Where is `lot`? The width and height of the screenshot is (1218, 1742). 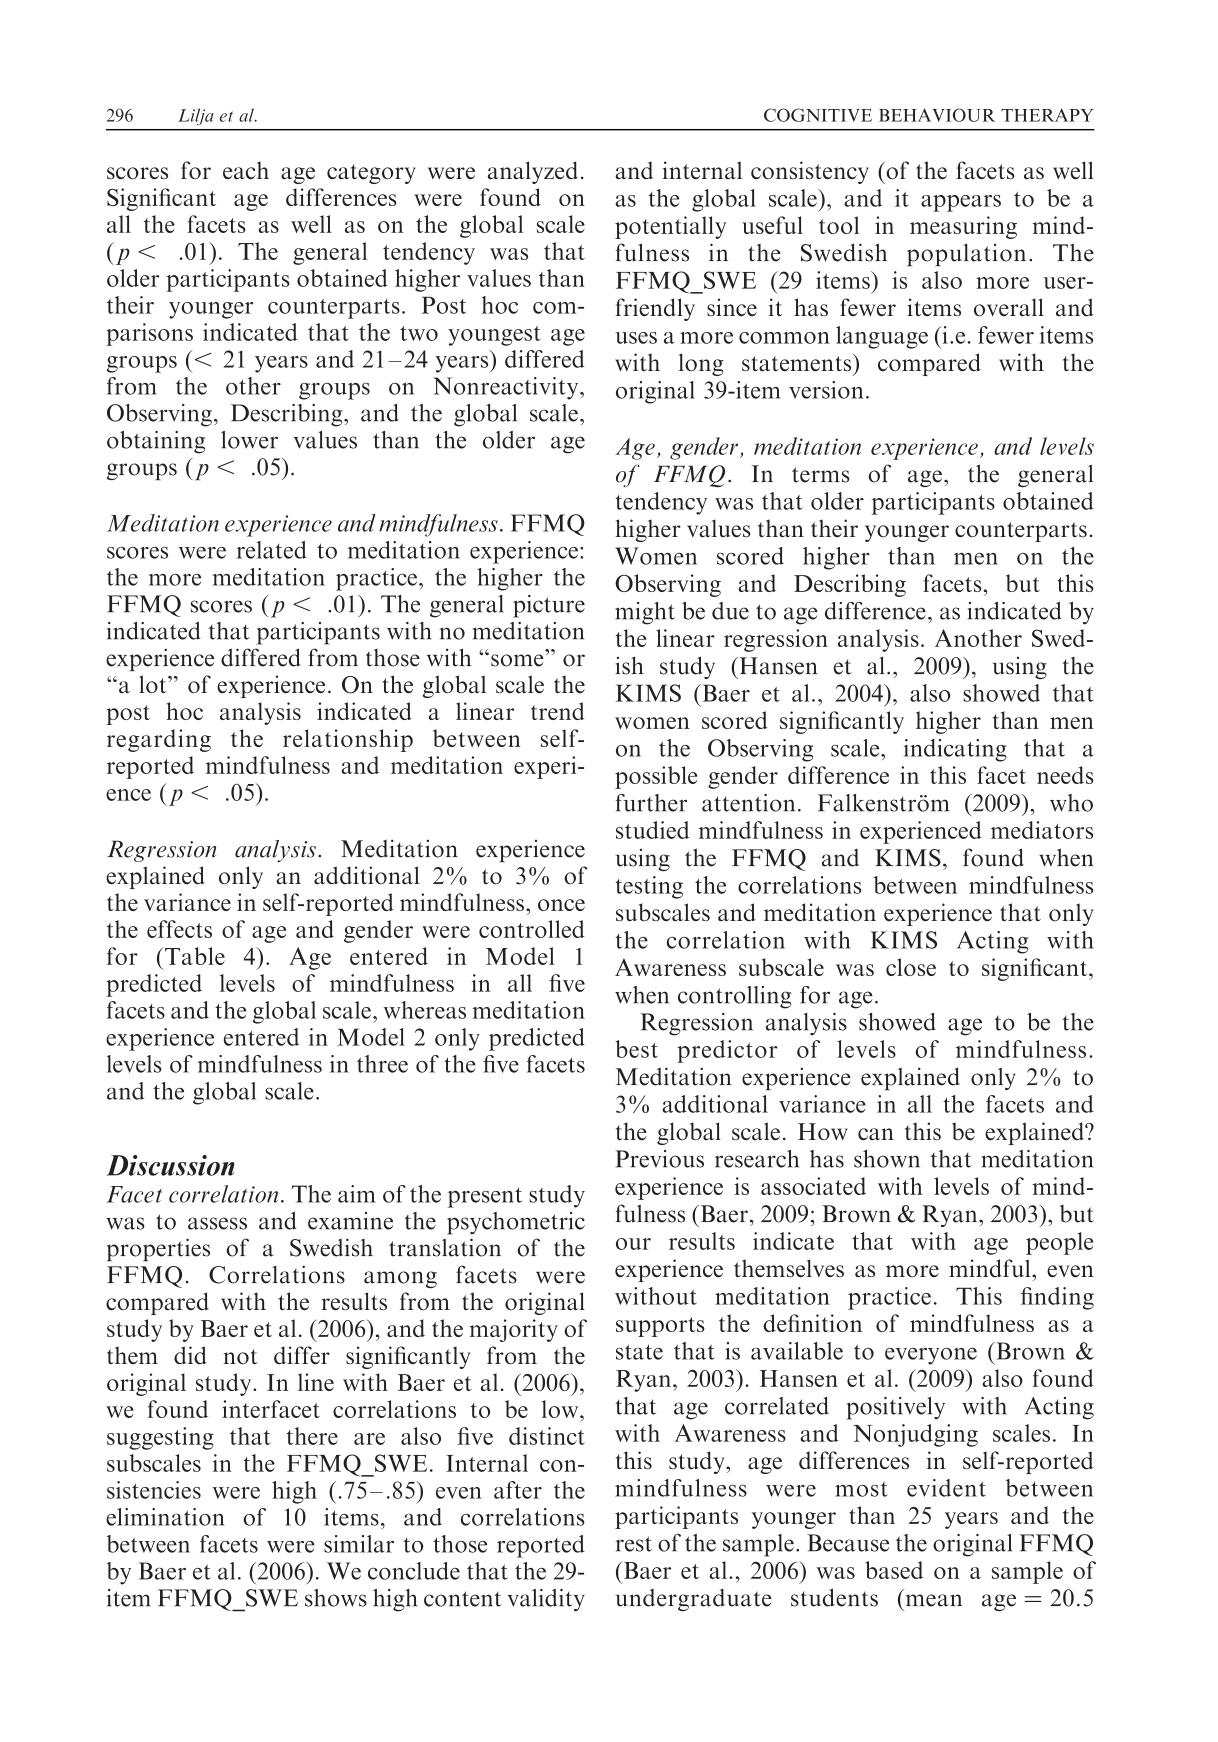
lot is located at coordinates (154, 684).
